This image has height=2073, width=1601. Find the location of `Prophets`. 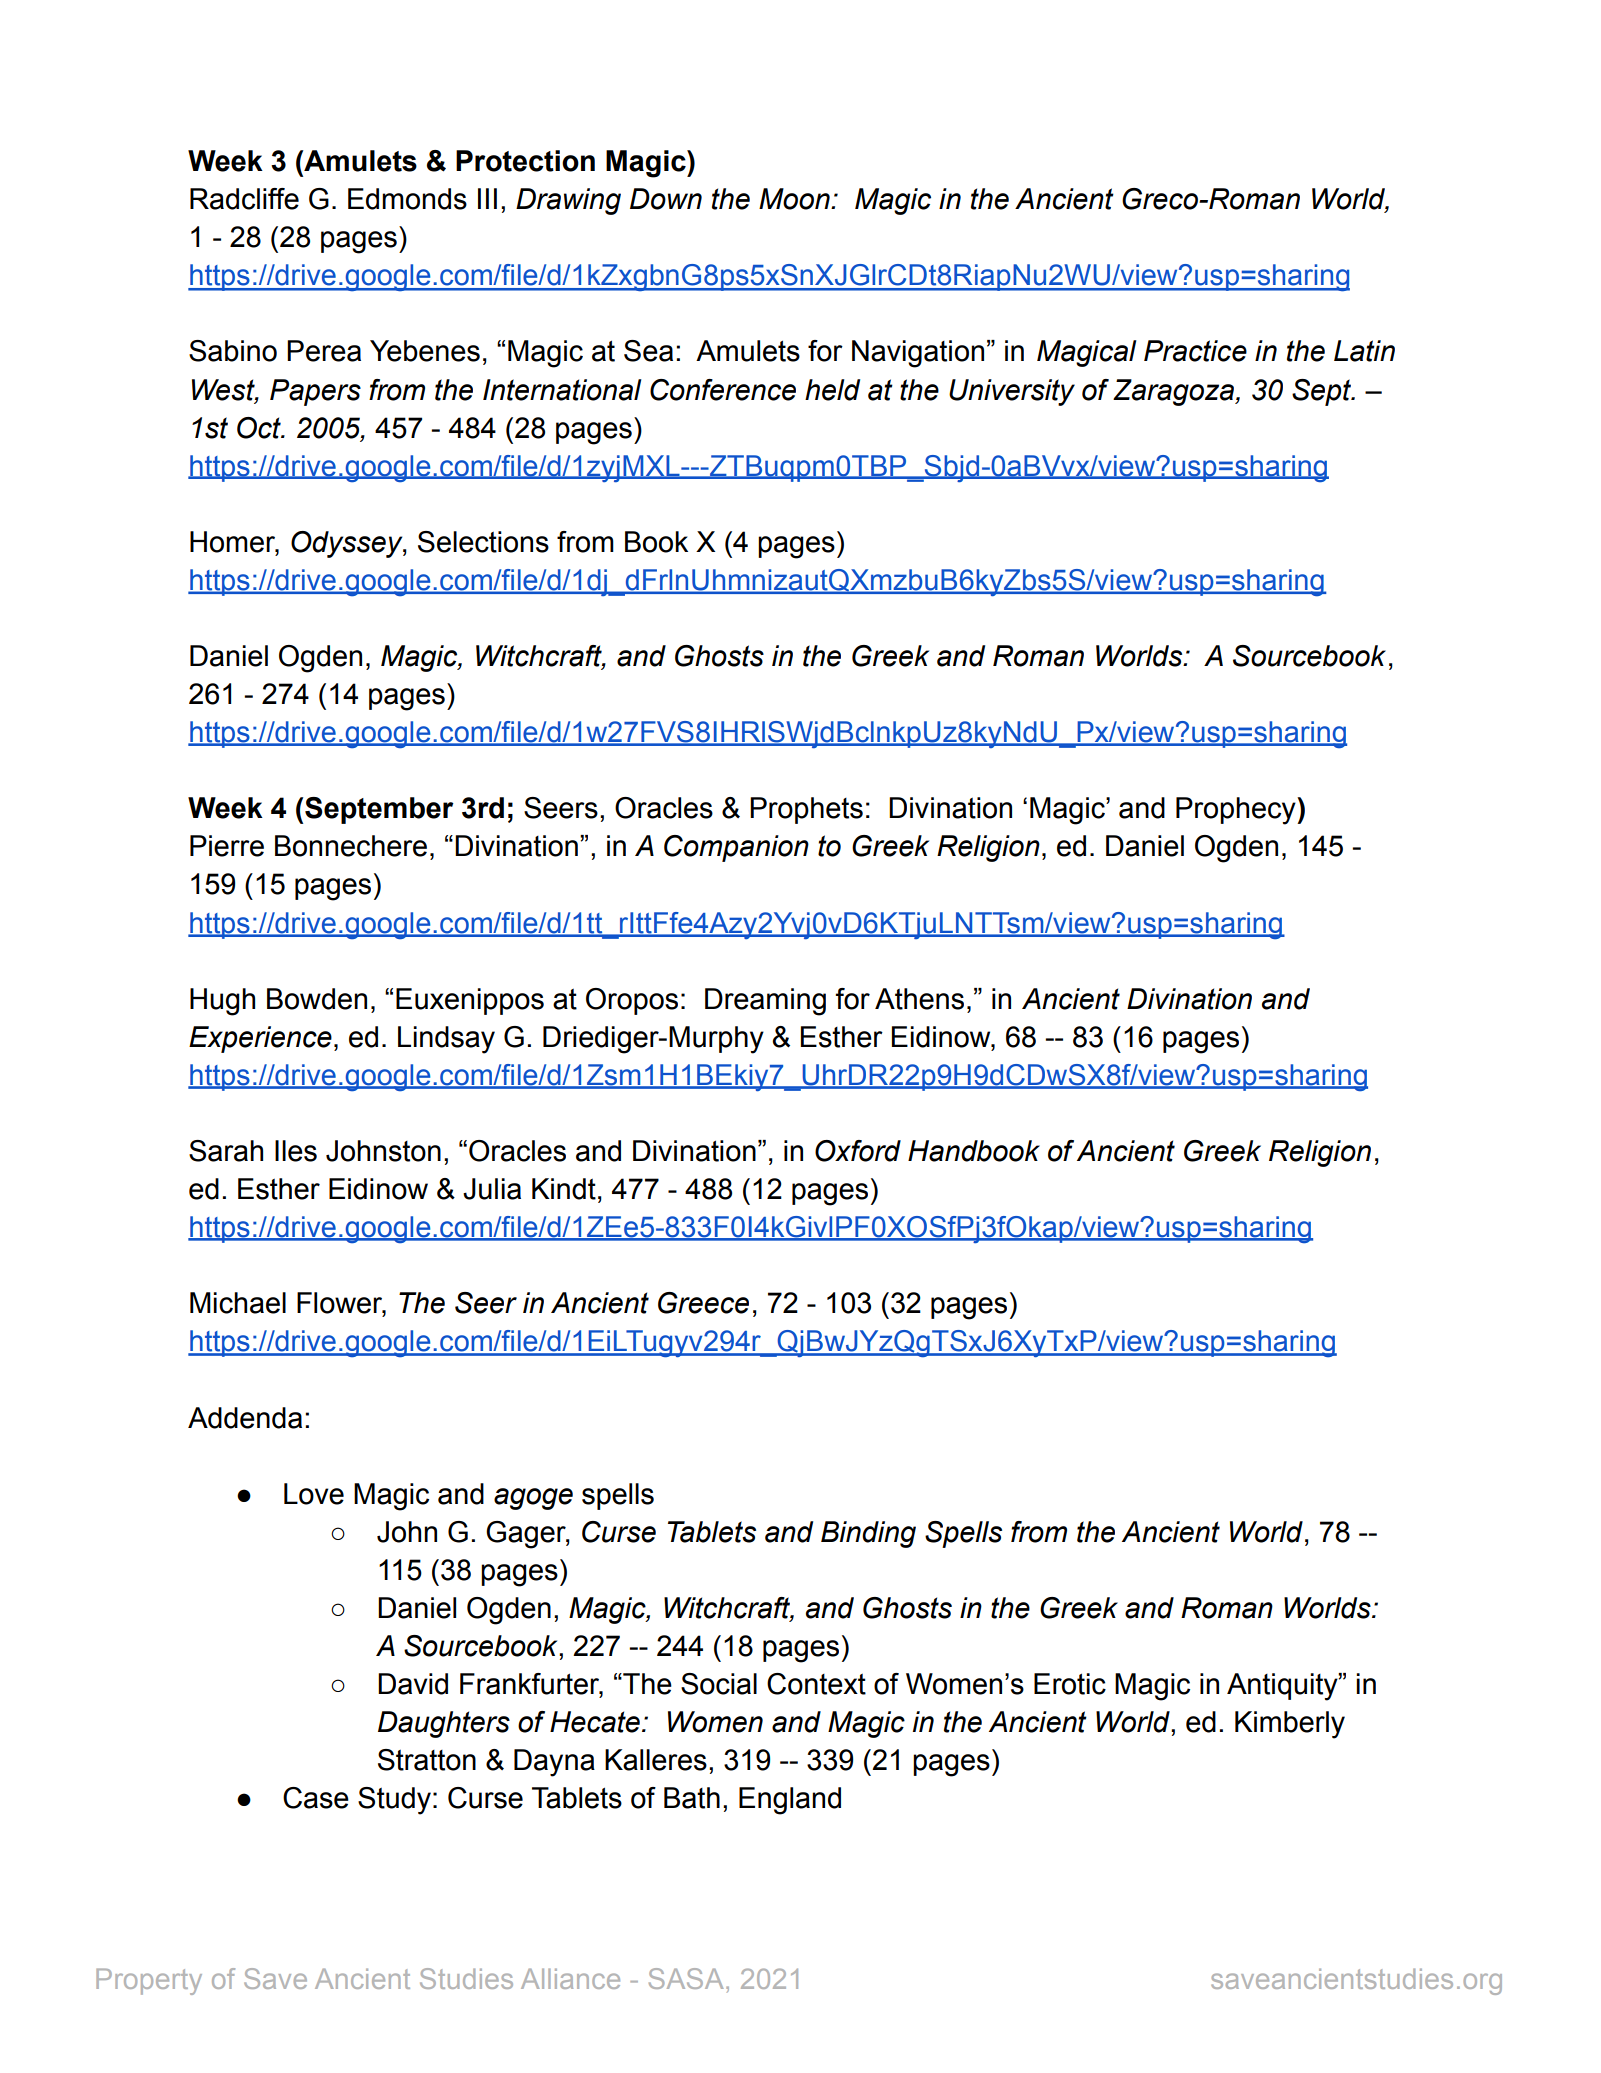

Prophets is located at coordinates (806, 810).
